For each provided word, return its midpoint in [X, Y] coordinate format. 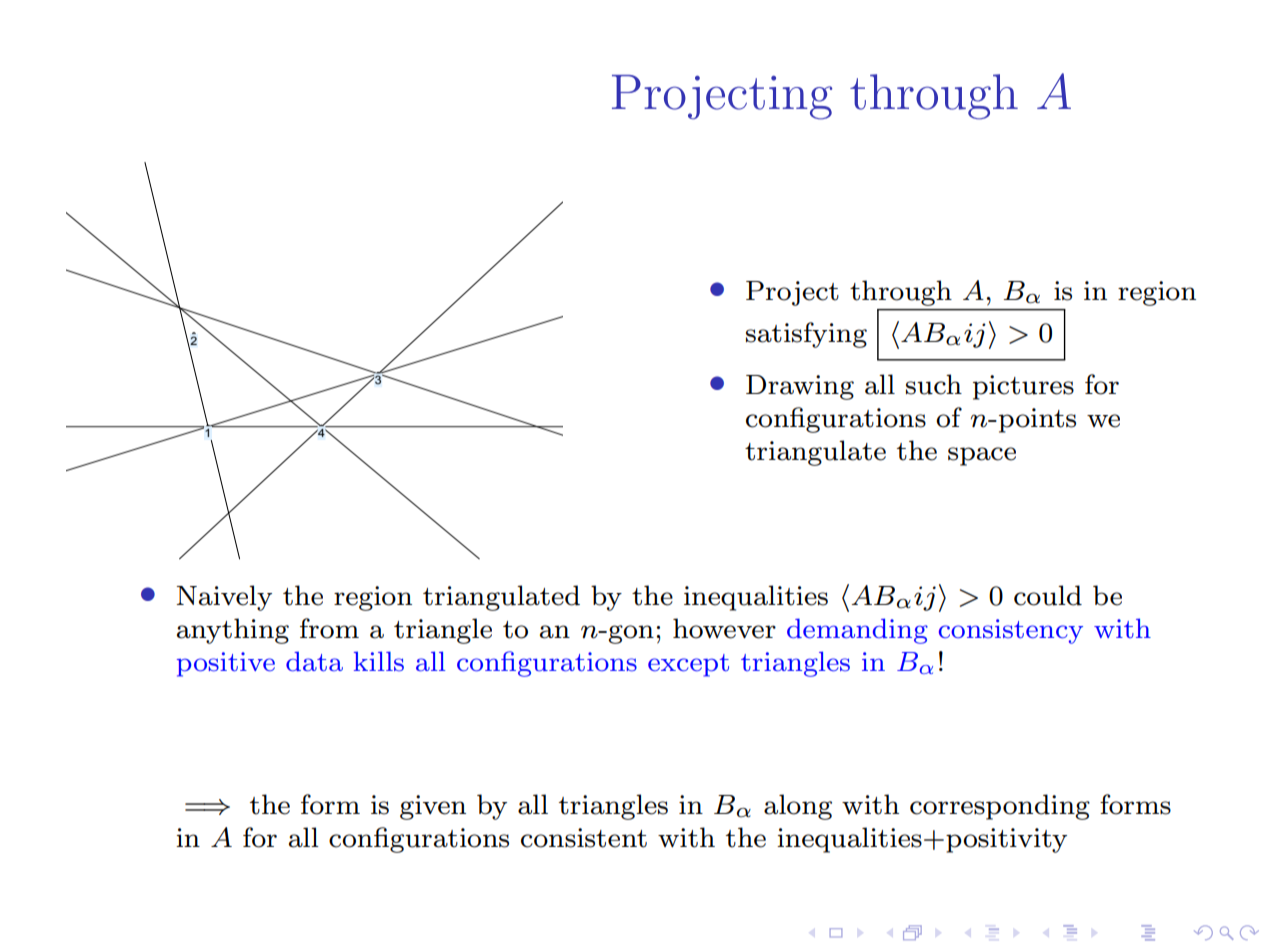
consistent [584, 838]
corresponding [1000, 807]
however [724, 628]
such [934, 384]
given [433, 807]
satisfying [806, 335]
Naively [224, 598]
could [1048, 595]
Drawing [800, 387]
